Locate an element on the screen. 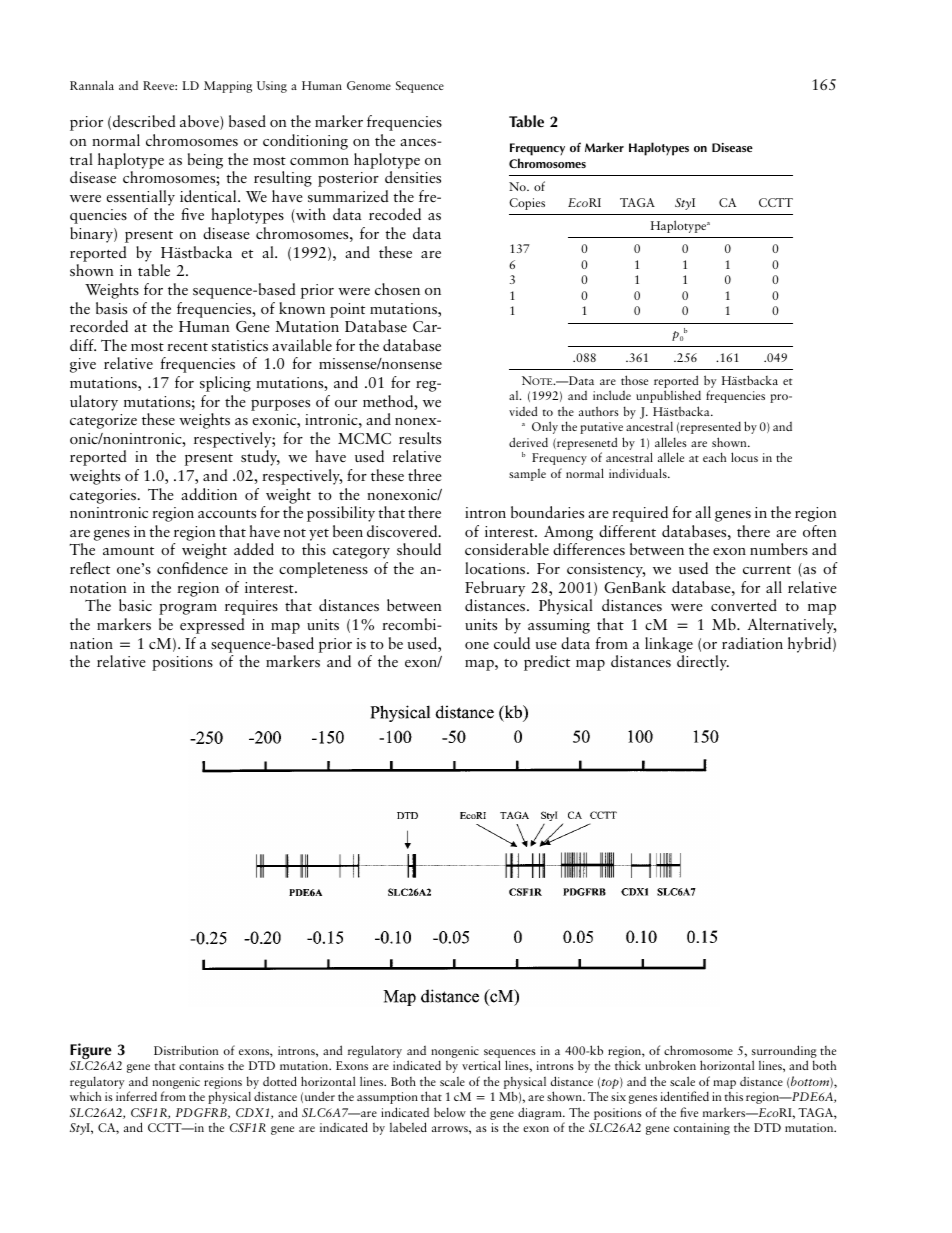  program is located at coordinates (188, 609).
